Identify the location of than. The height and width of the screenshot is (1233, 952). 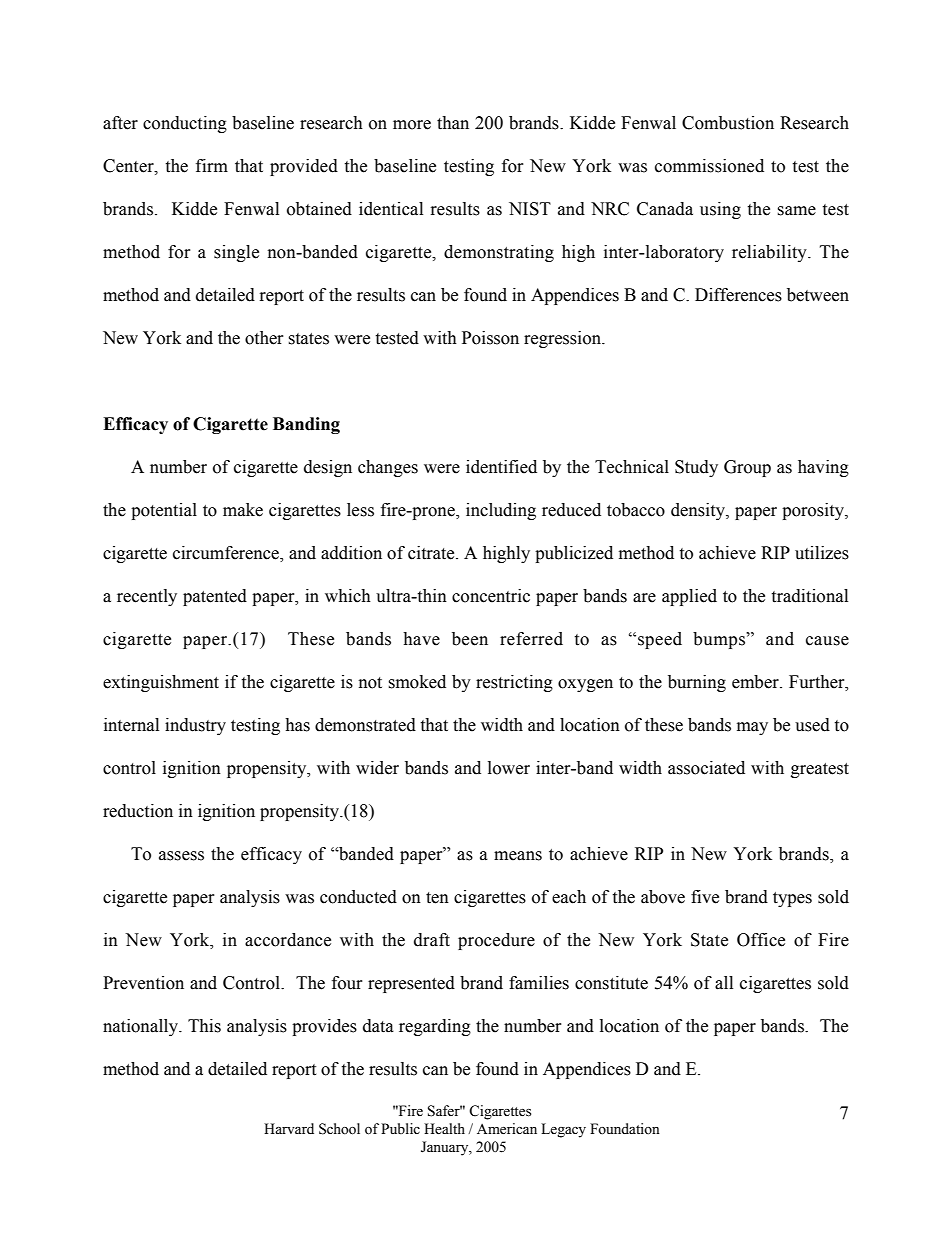
(453, 123).
